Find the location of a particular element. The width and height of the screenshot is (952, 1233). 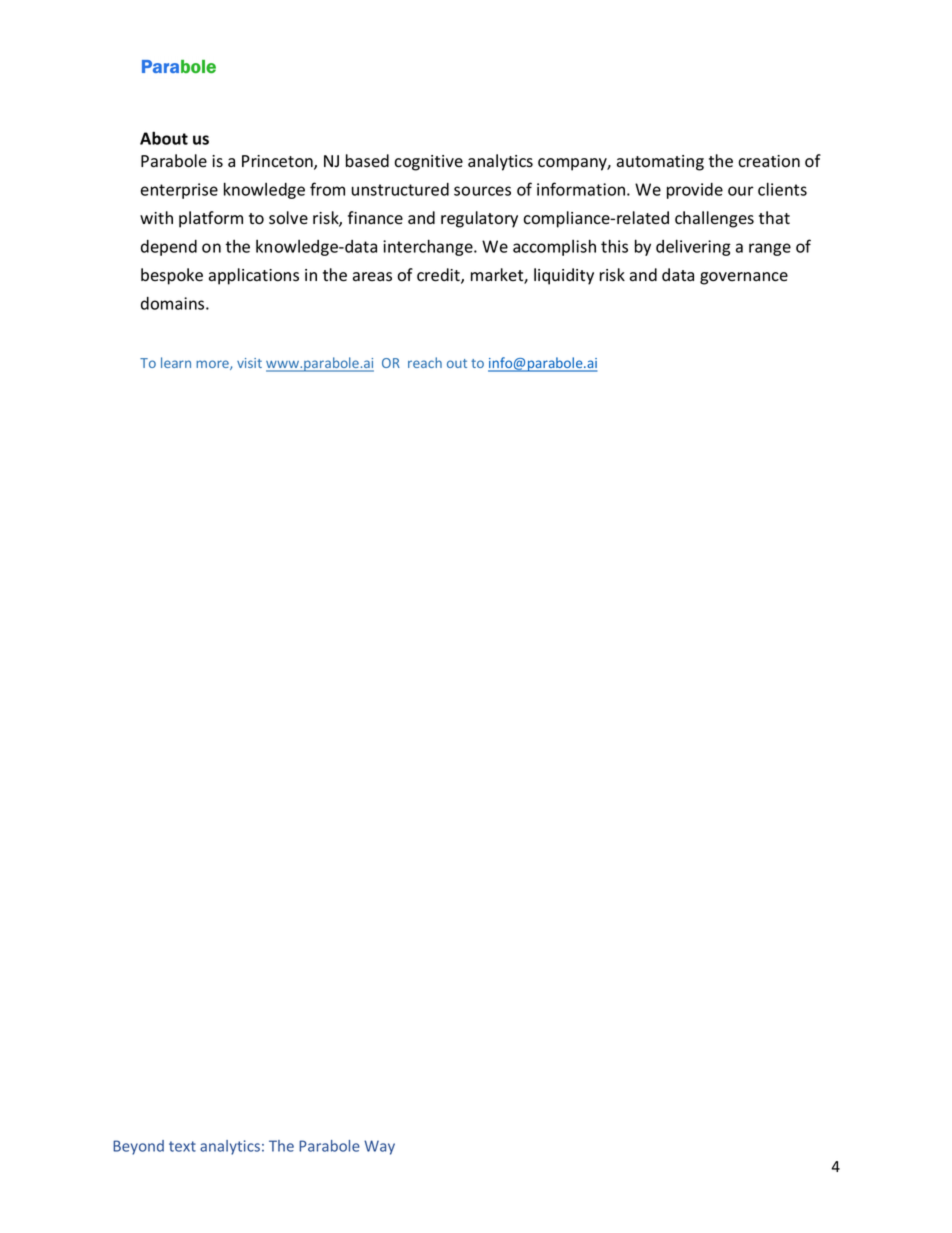

provide is located at coordinates (695, 191).
